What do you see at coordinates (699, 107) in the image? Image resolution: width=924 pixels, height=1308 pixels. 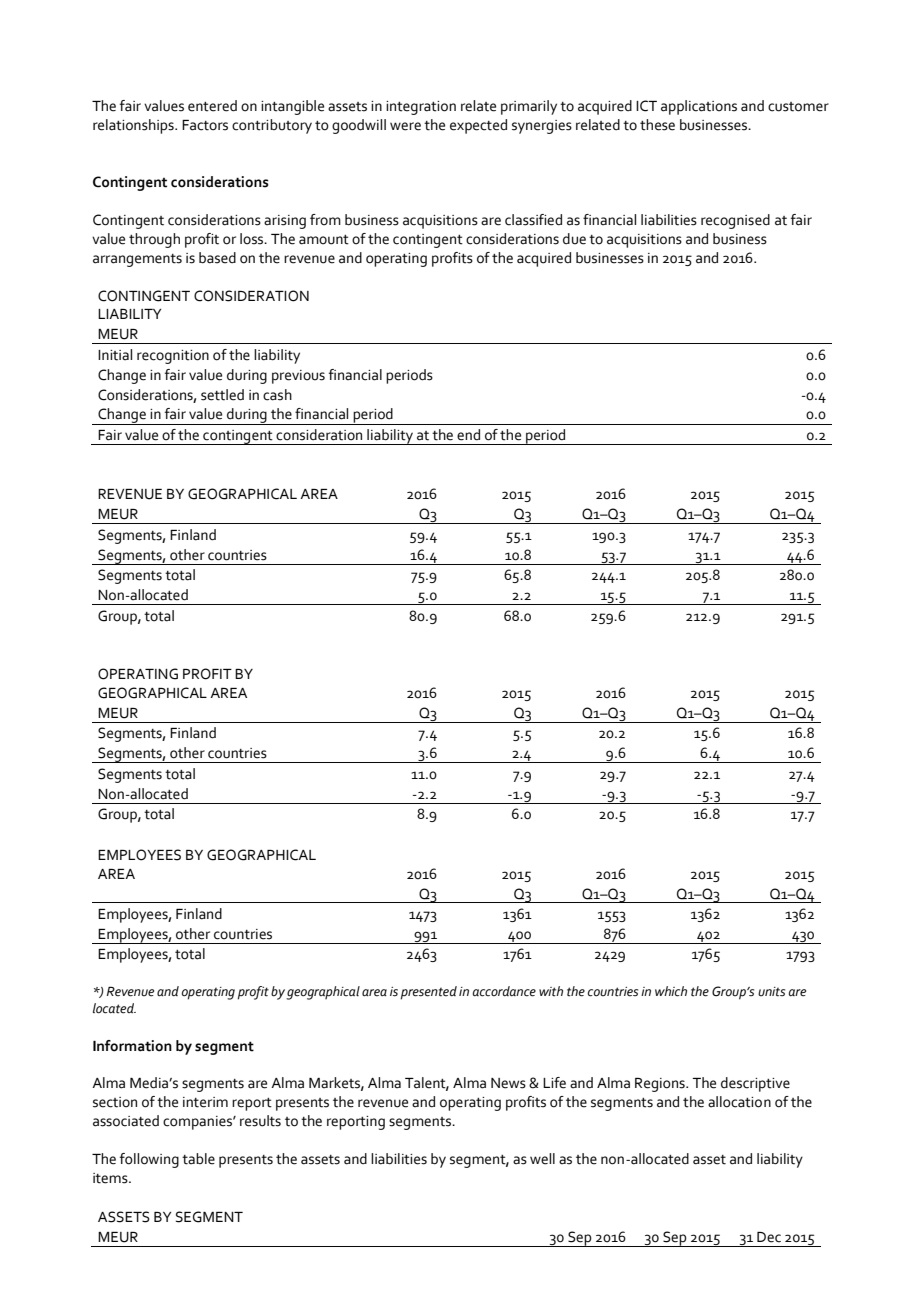 I see `applications` at bounding box center [699, 107].
